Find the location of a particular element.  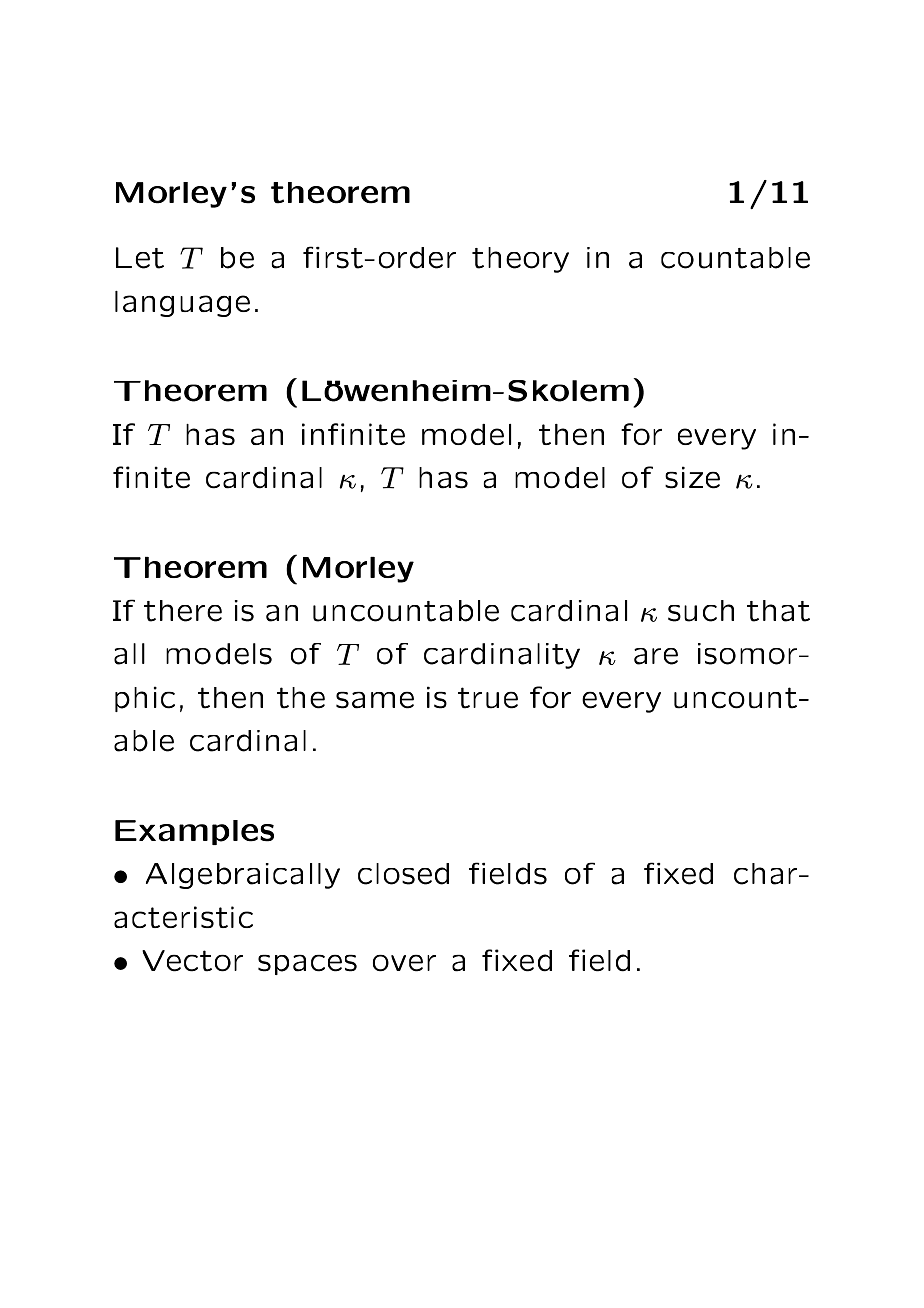

true is located at coordinates (488, 698).
